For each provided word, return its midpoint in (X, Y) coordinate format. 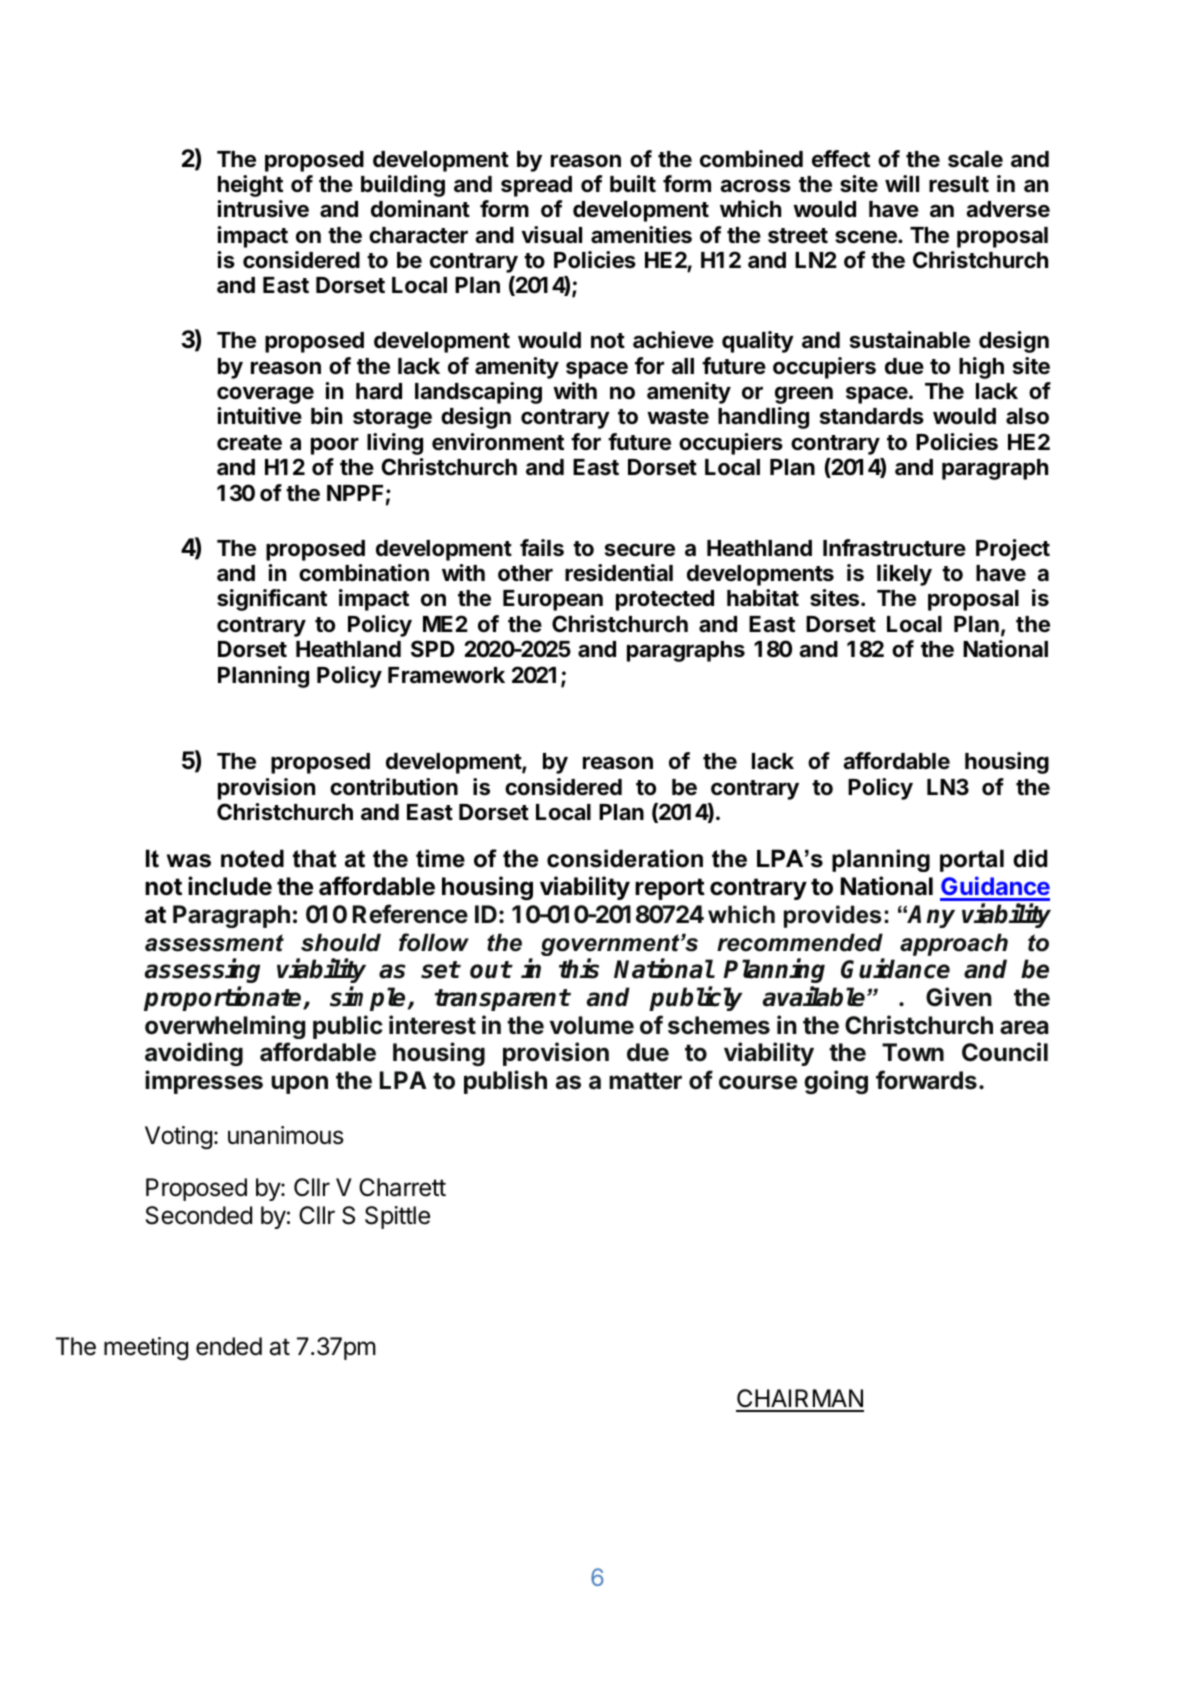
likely (904, 575)
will (902, 183)
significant (272, 600)
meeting (146, 1348)
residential (619, 573)
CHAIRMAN (800, 1400)
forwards (926, 1080)
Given (959, 997)
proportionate (224, 998)
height (250, 186)
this (579, 969)
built (633, 183)
